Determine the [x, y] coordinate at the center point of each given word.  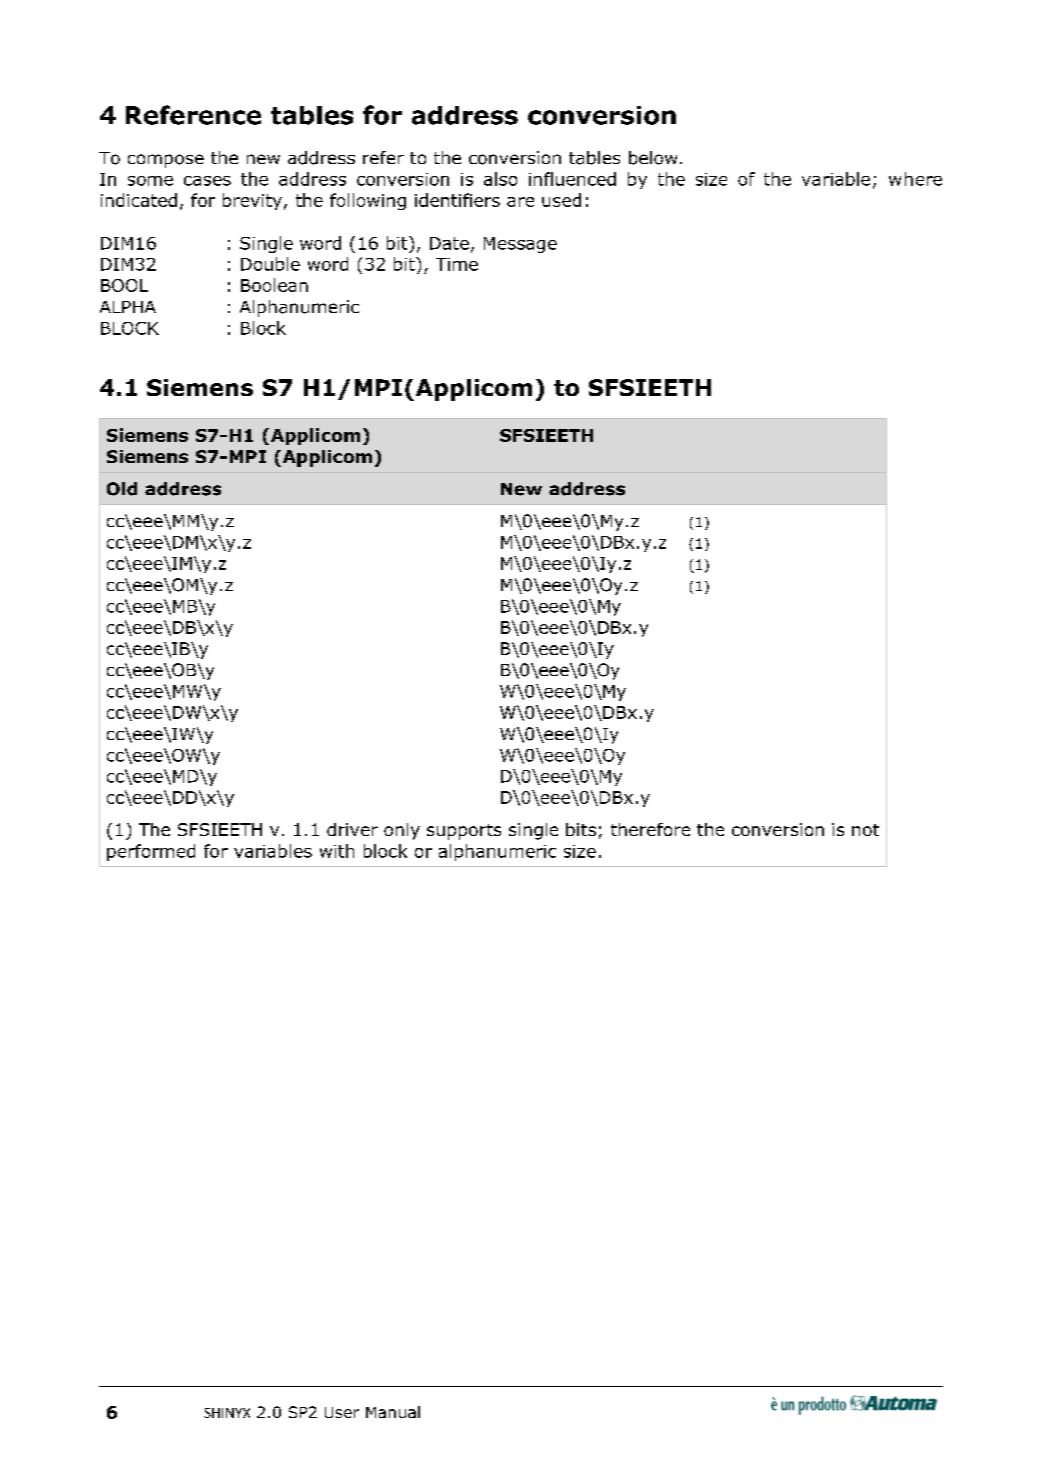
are [520, 202]
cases [207, 181]
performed [151, 852]
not [865, 830]
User [342, 1412]
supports [464, 832]
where [915, 179]
